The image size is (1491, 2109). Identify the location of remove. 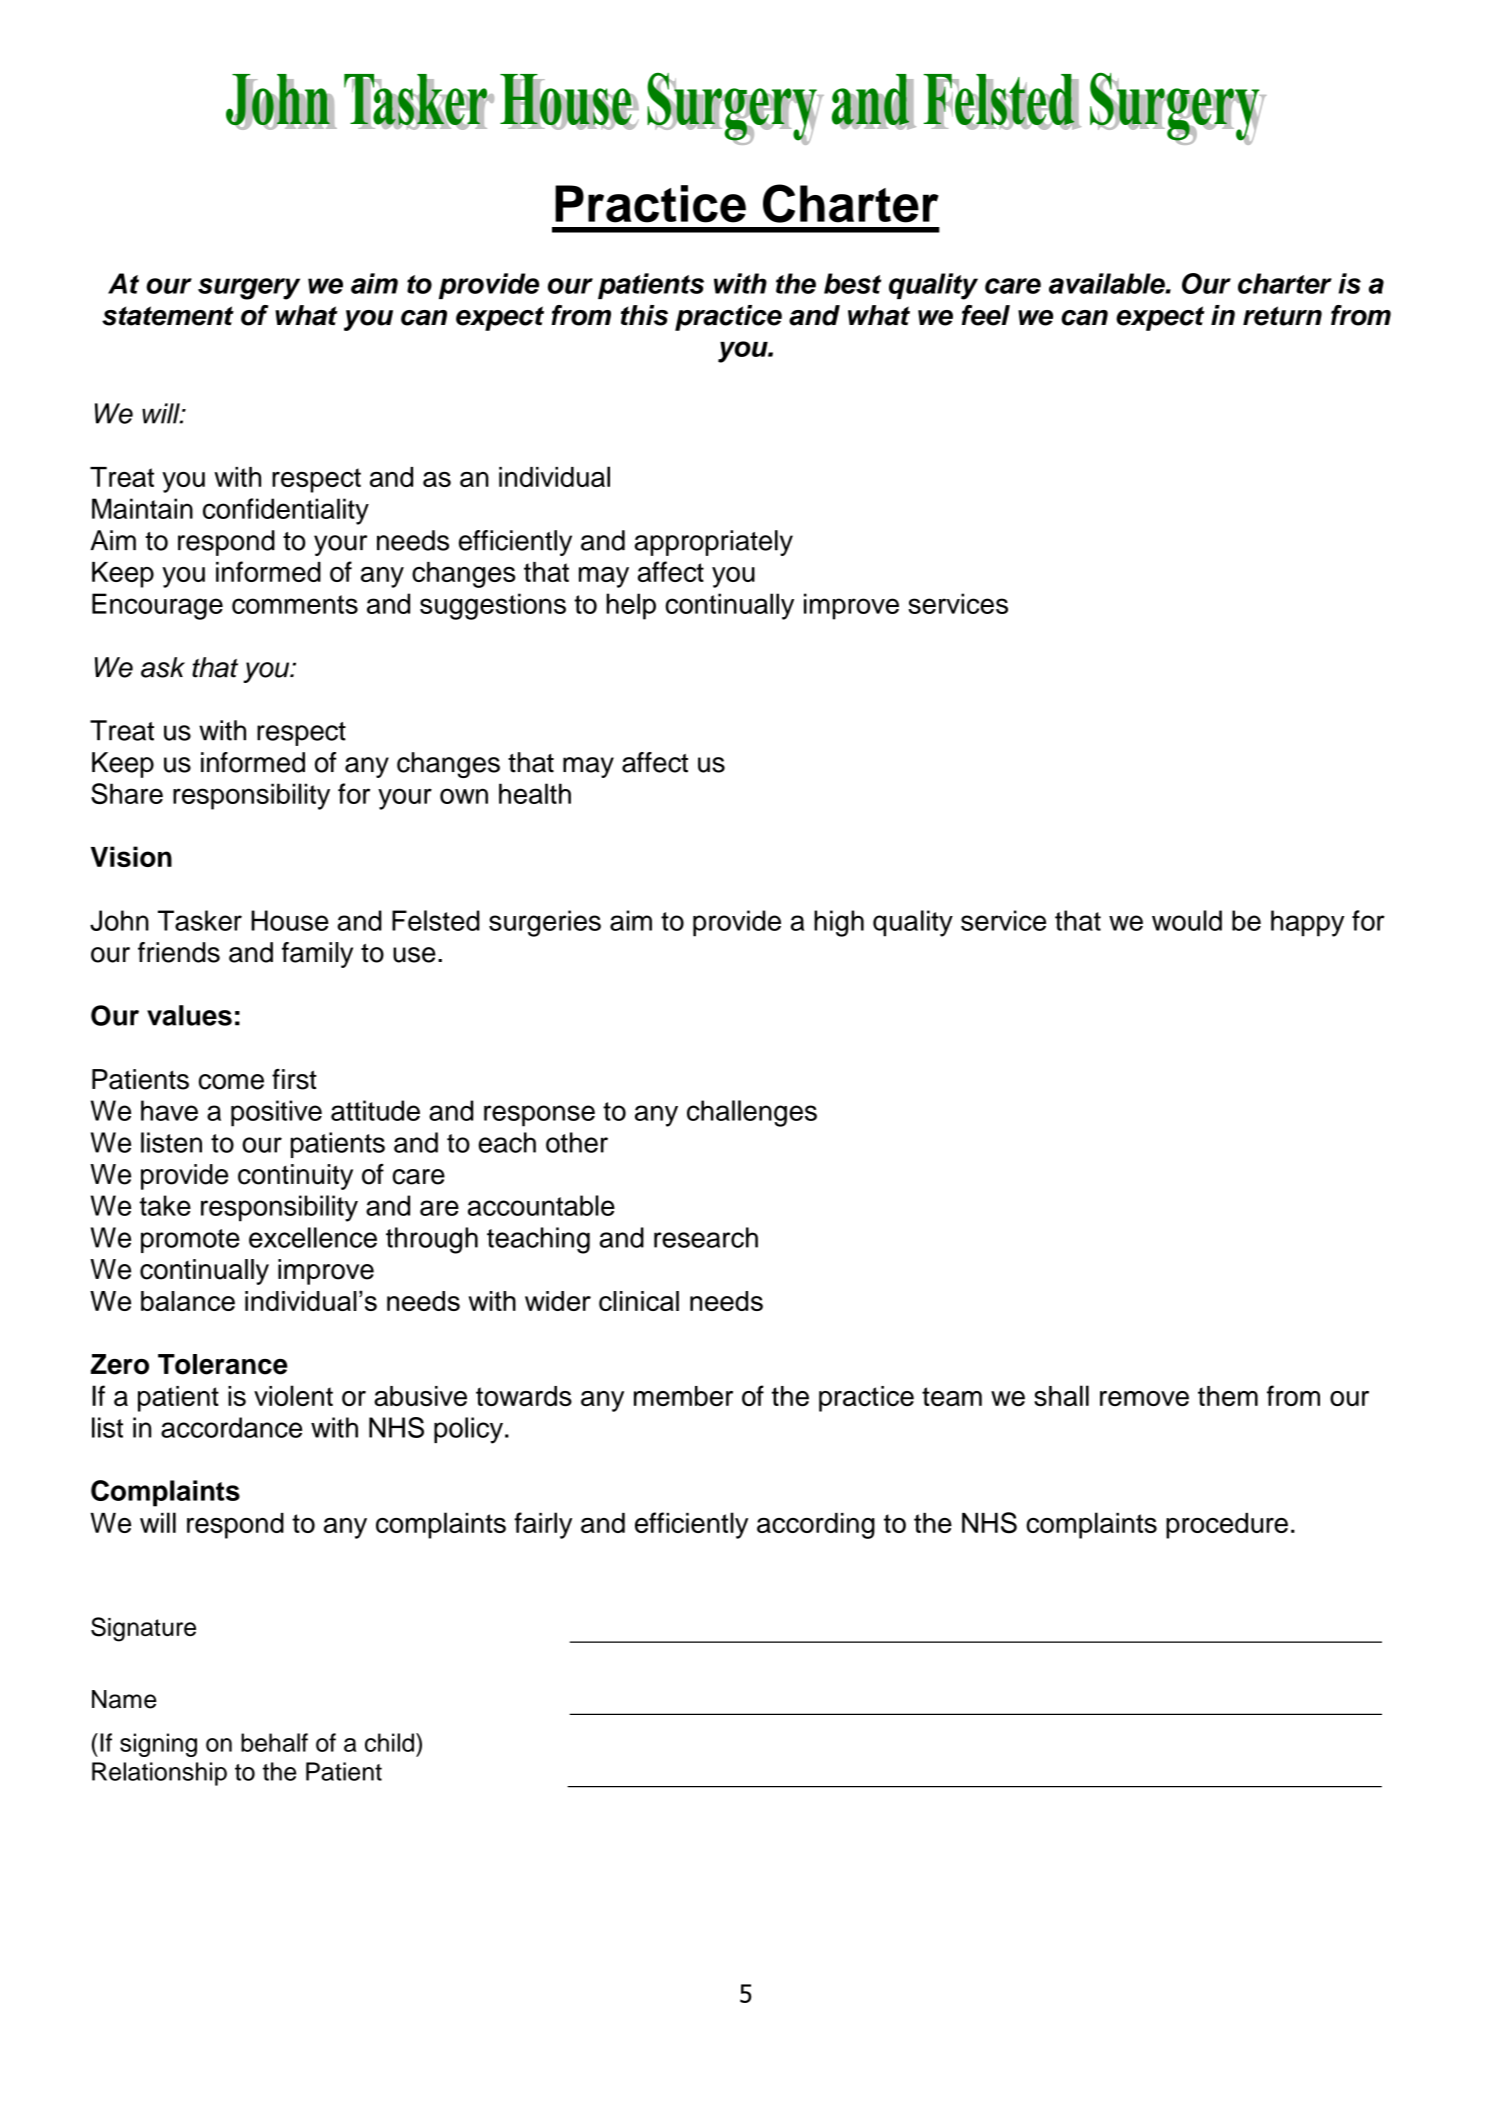
(1144, 1398).
